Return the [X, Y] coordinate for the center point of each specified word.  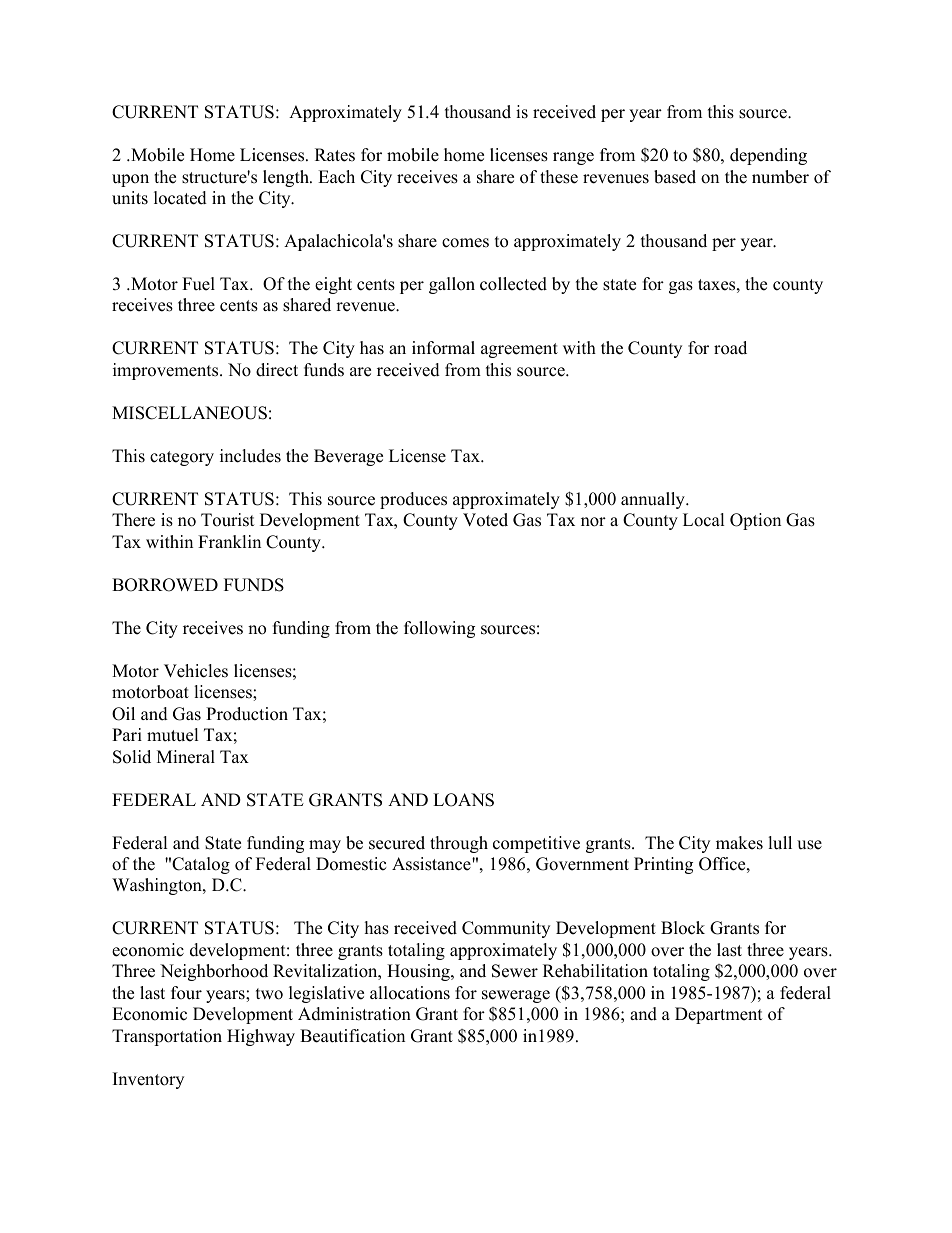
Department [719, 1015]
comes [465, 243]
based [675, 177]
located [180, 198]
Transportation [167, 1037]
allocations [410, 993]
